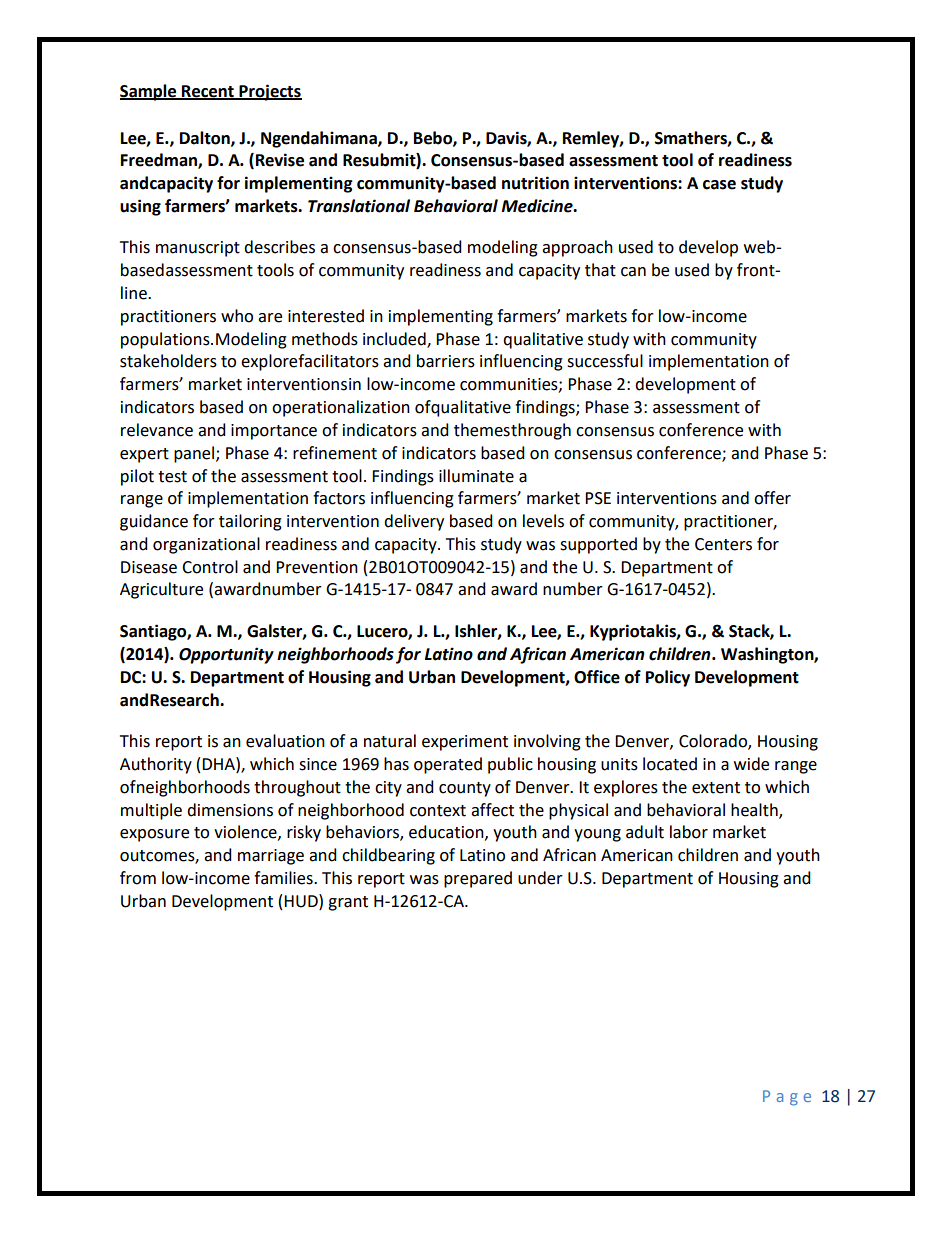 The height and width of the page is (1233, 952). Describe the element at coordinates (689, 832) in the page. I see `labor` at that location.
